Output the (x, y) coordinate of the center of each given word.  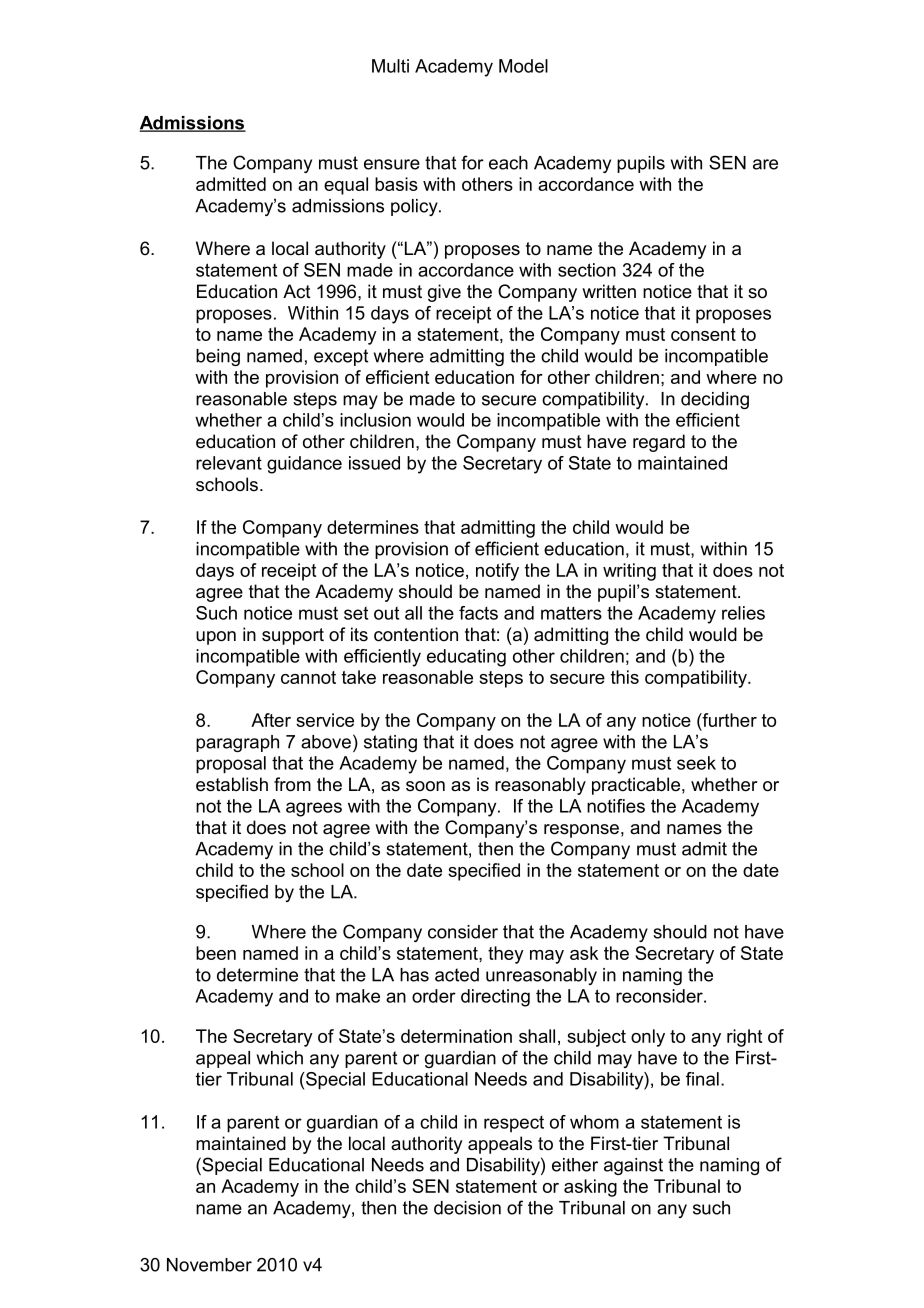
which (280, 1058)
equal (346, 186)
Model (523, 66)
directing (495, 998)
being (218, 357)
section (587, 270)
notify (497, 572)
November (209, 1265)
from (292, 784)
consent (703, 334)
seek (696, 763)
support (293, 636)
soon (425, 786)
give (444, 293)
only (648, 1038)
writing (629, 572)
